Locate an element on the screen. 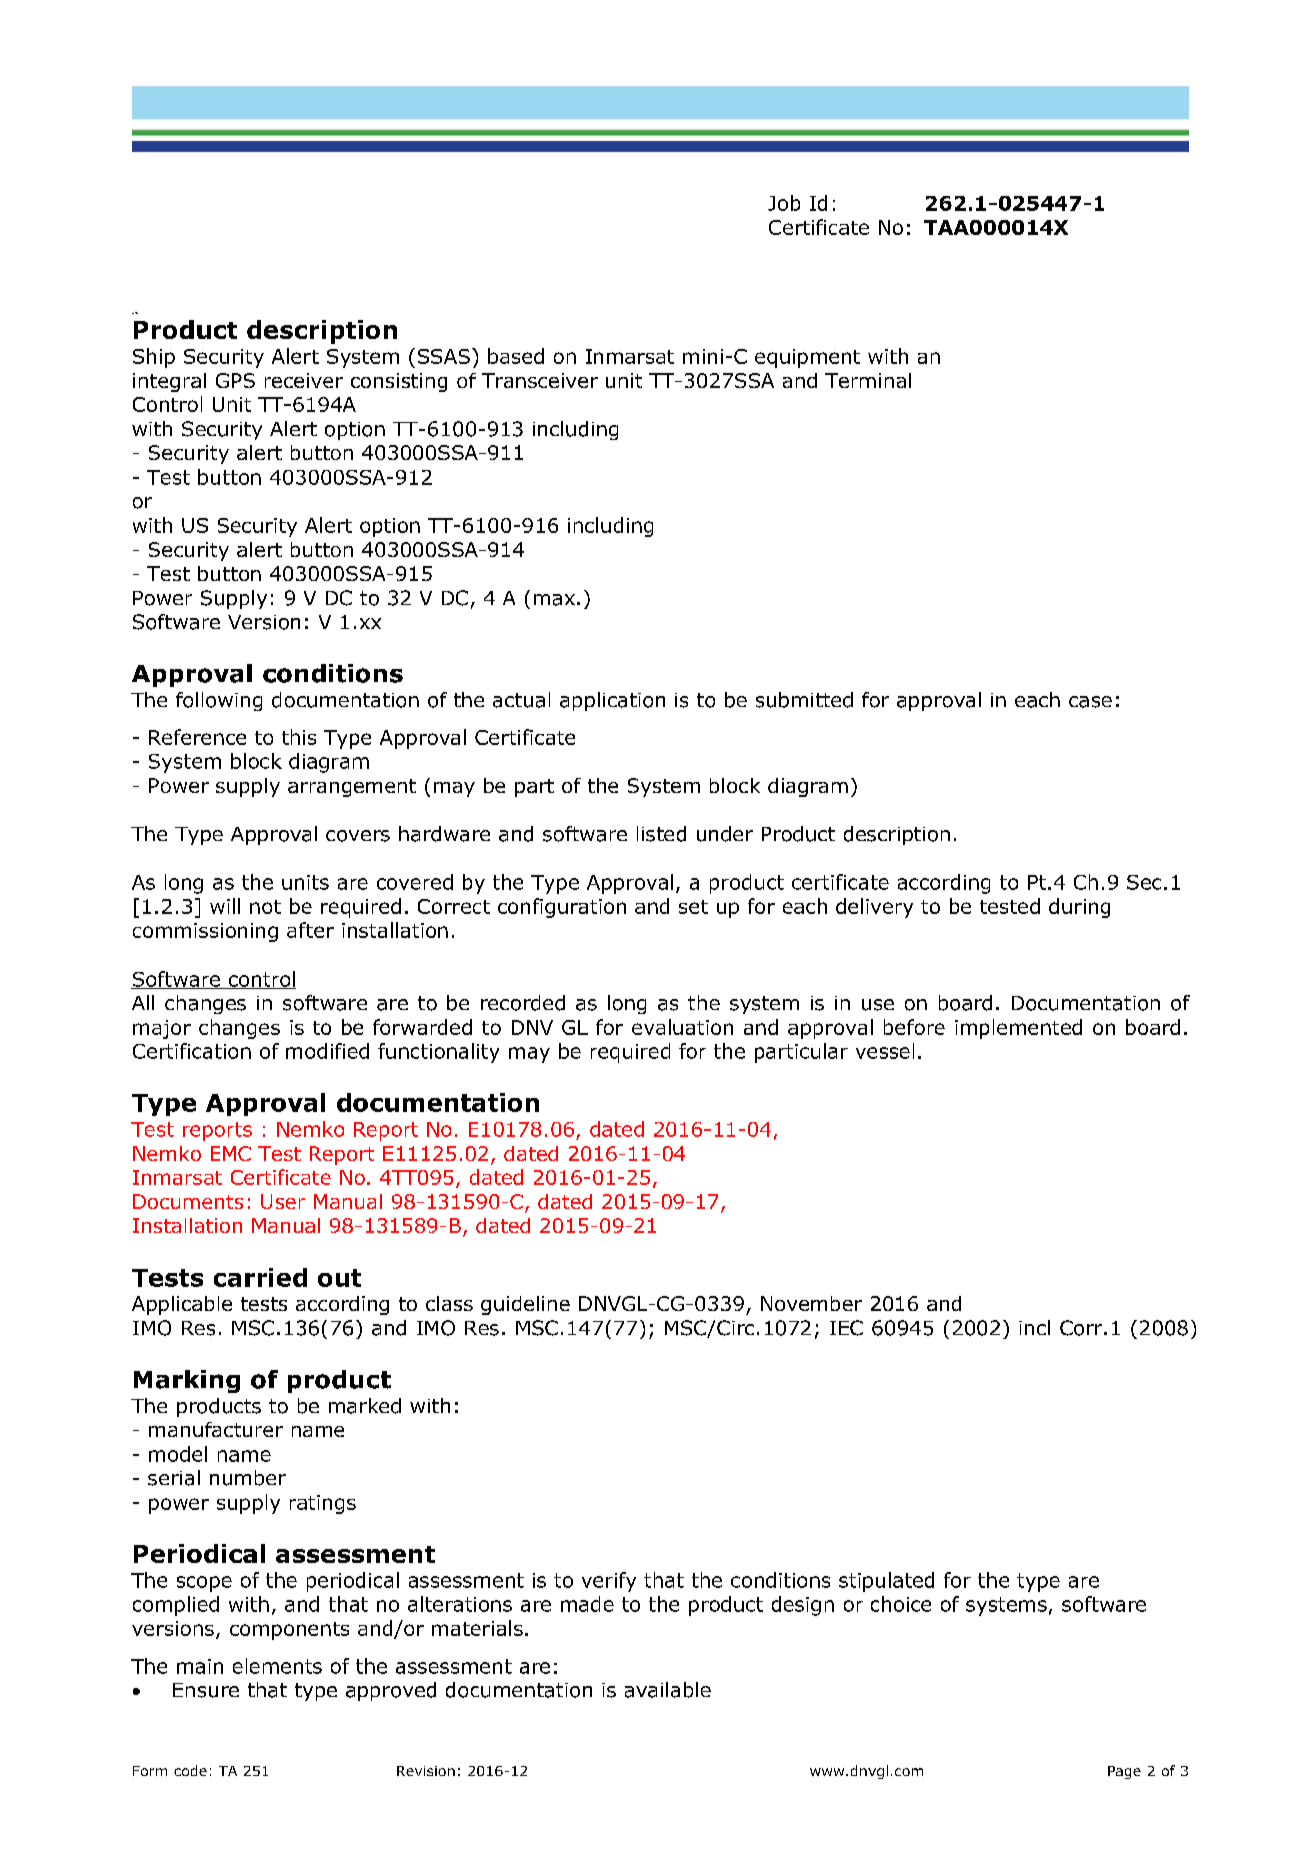  guideline is located at coordinates (525, 1305).
